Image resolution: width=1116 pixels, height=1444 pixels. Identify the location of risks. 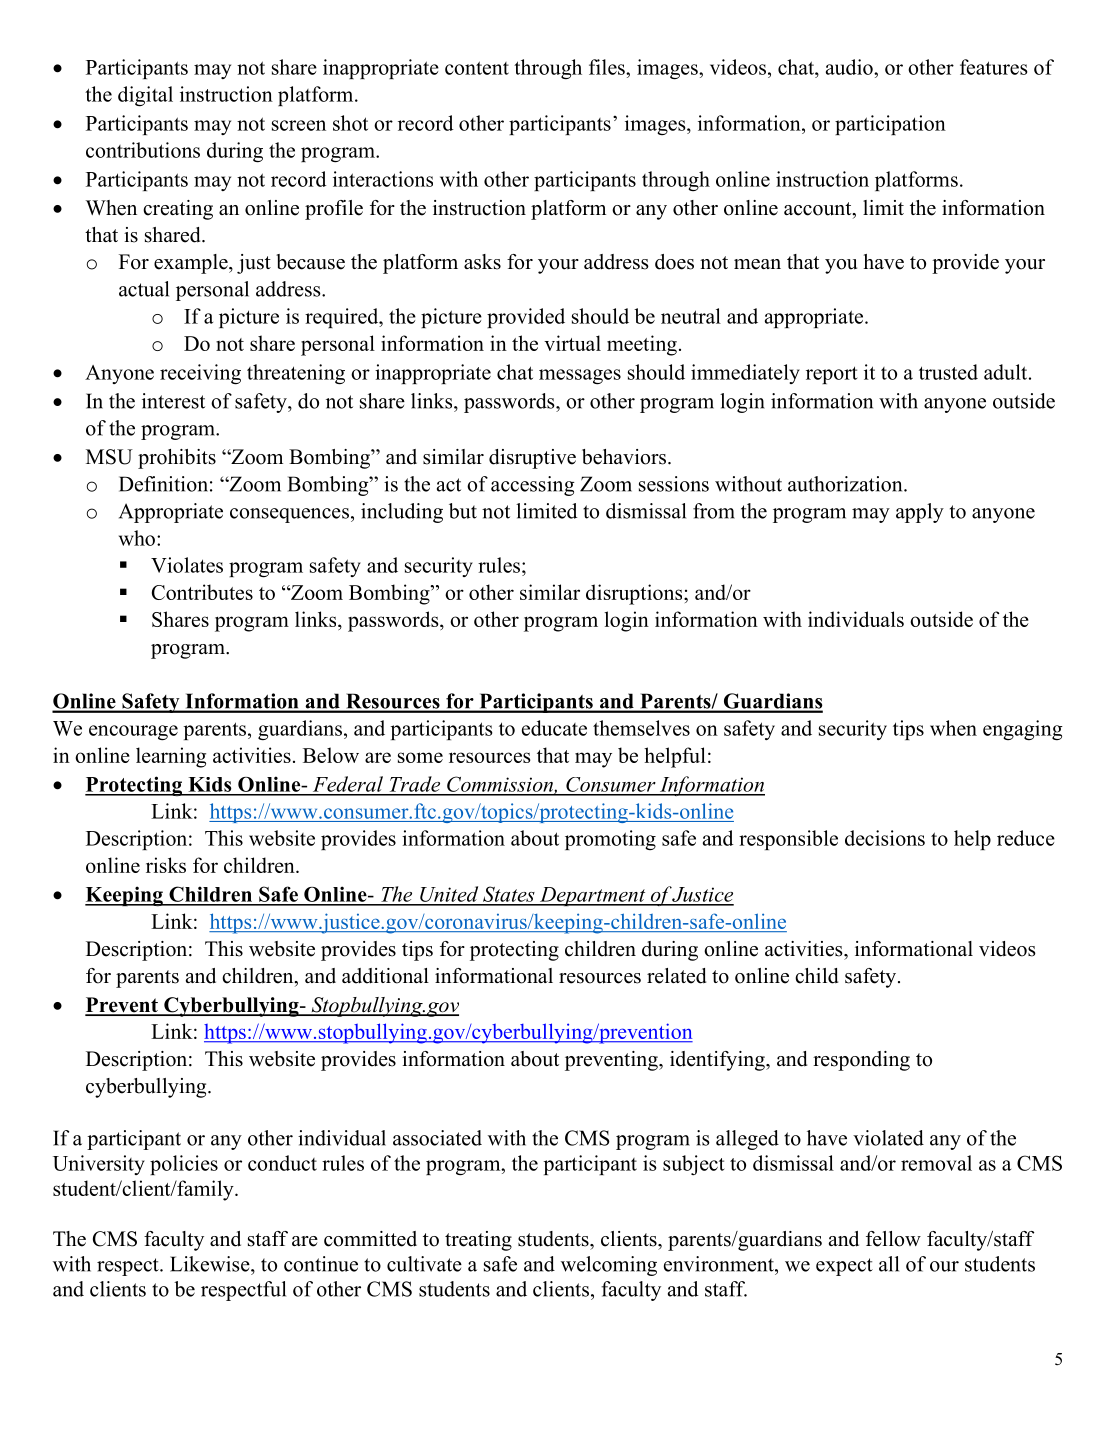
(166, 865).
